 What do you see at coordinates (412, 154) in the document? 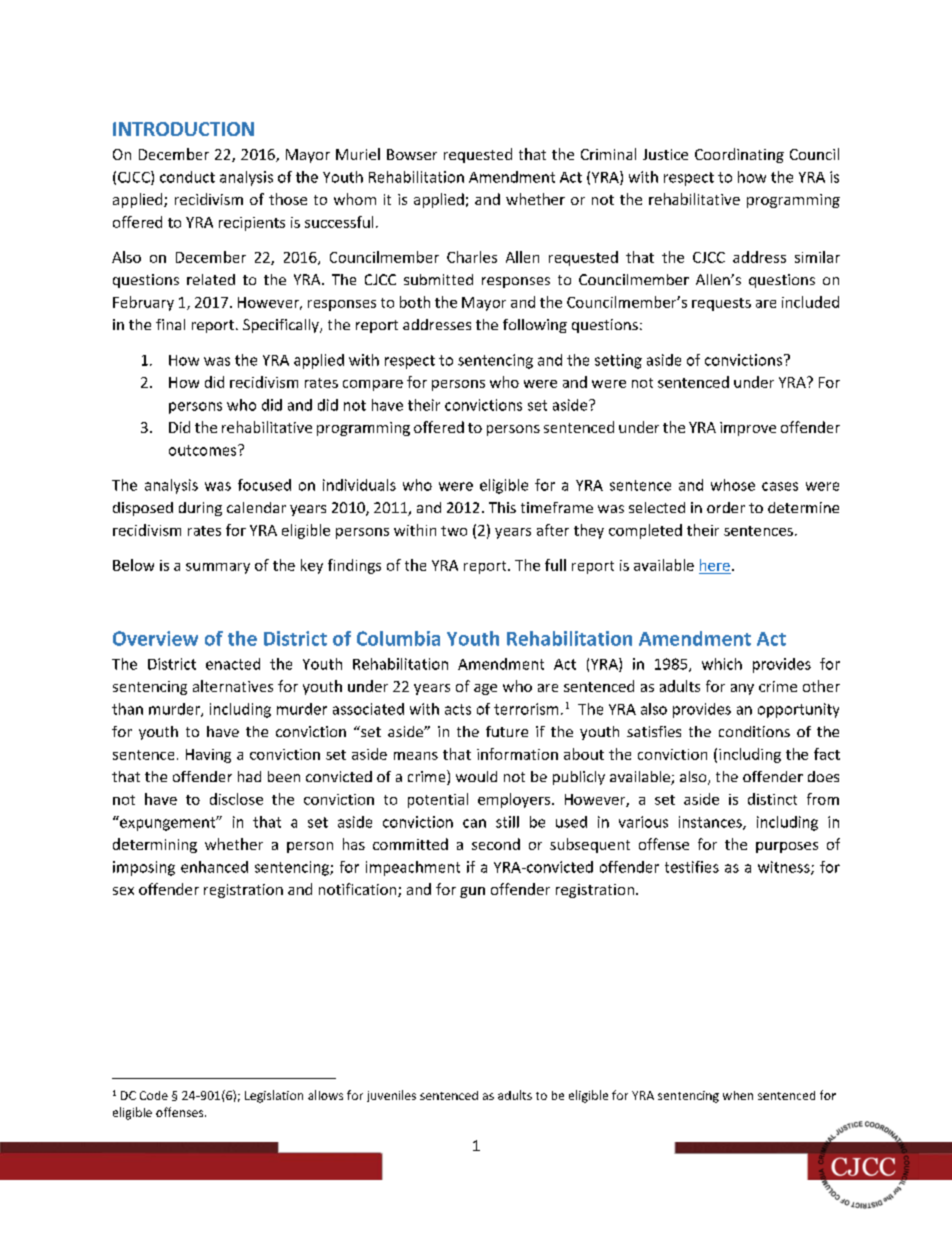
I see `Bowser` at bounding box center [412, 154].
